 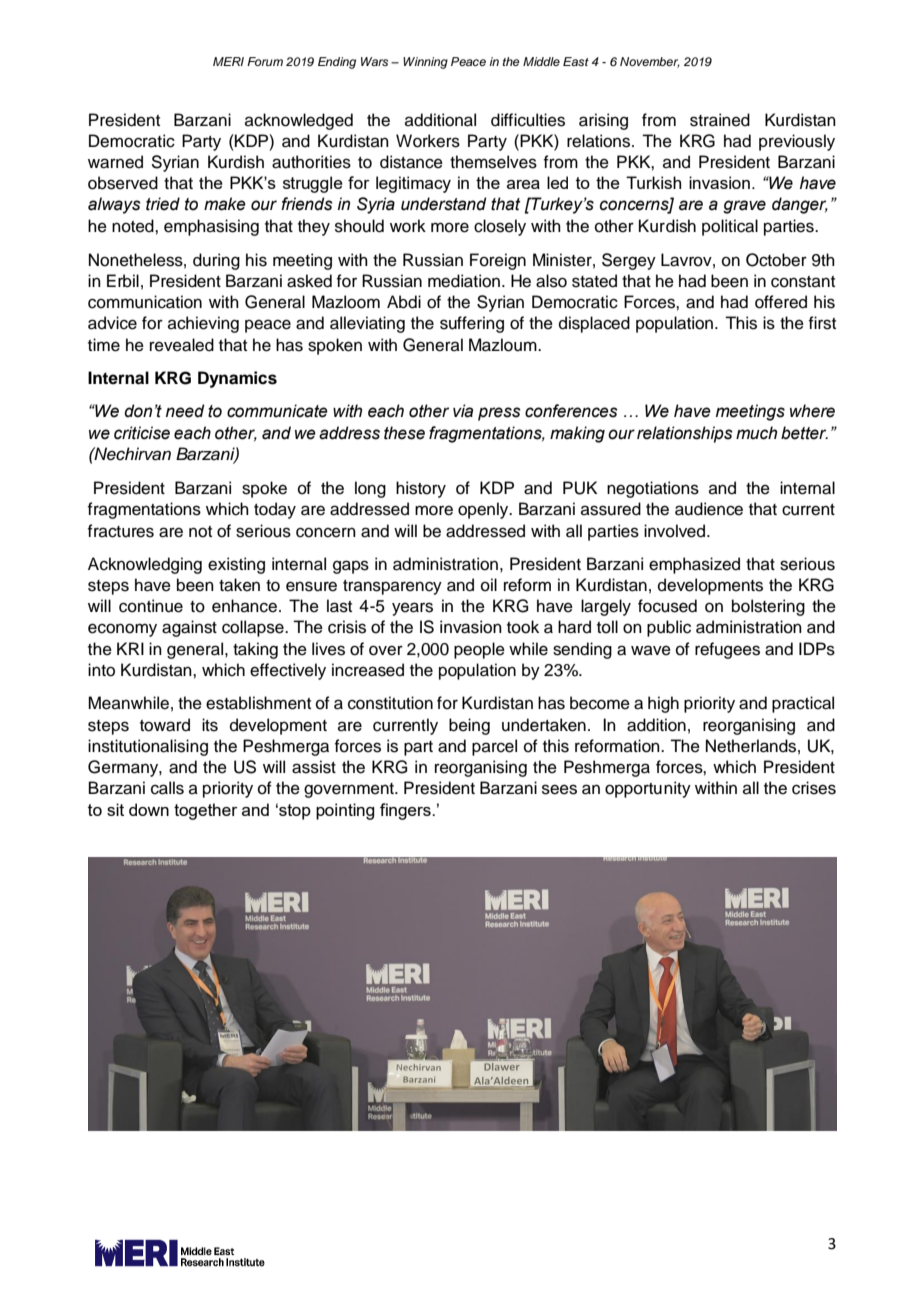 What do you see at coordinates (425, 63) in the page?
I see `Winning` at bounding box center [425, 63].
